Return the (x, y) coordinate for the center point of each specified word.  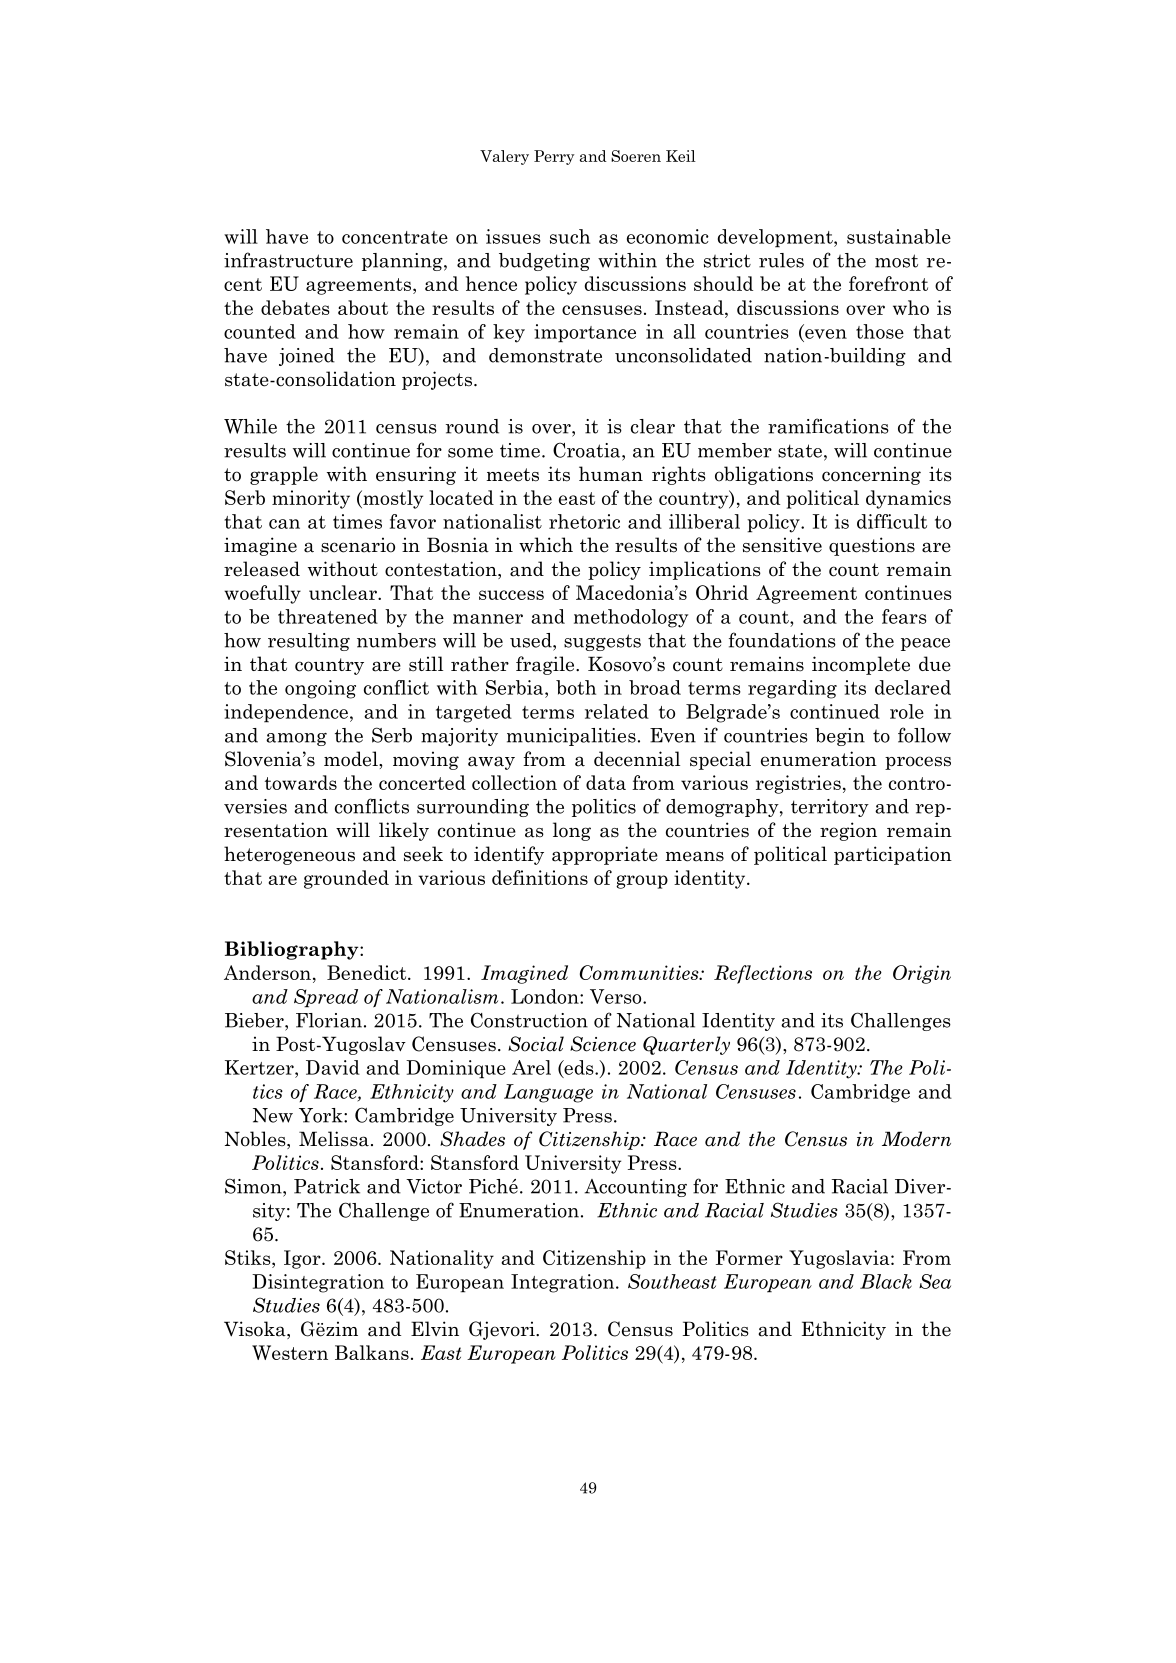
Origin (922, 974)
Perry (554, 157)
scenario (358, 545)
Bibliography (293, 950)
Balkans (372, 1352)
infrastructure (288, 260)
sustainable (899, 236)
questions (872, 546)
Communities (640, 972)
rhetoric (584, 521)
